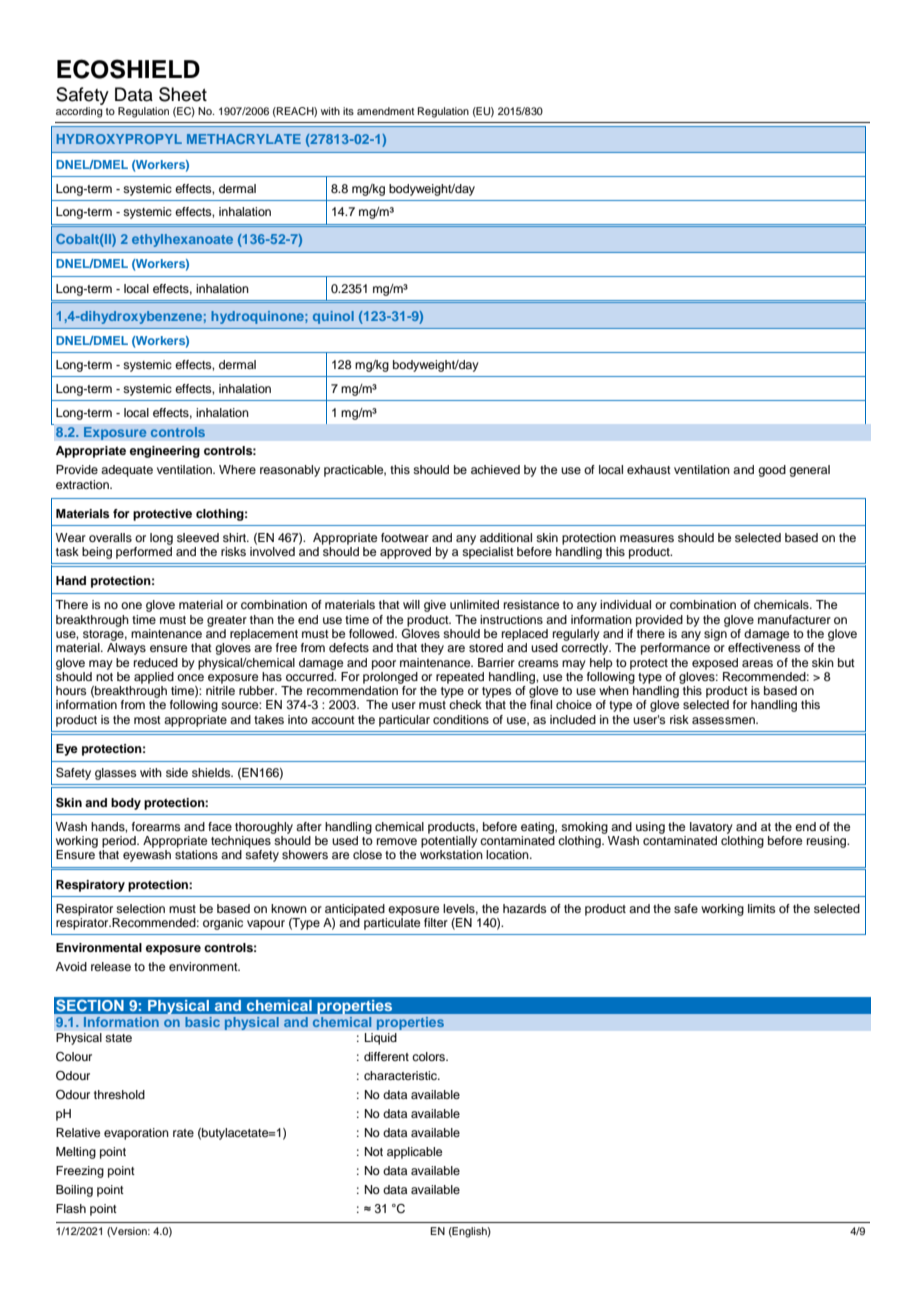 The width and height of the page is (924, 1308). Describe the element at coordinates (136, 1134) in the page. I see `evaporation` at that location.
